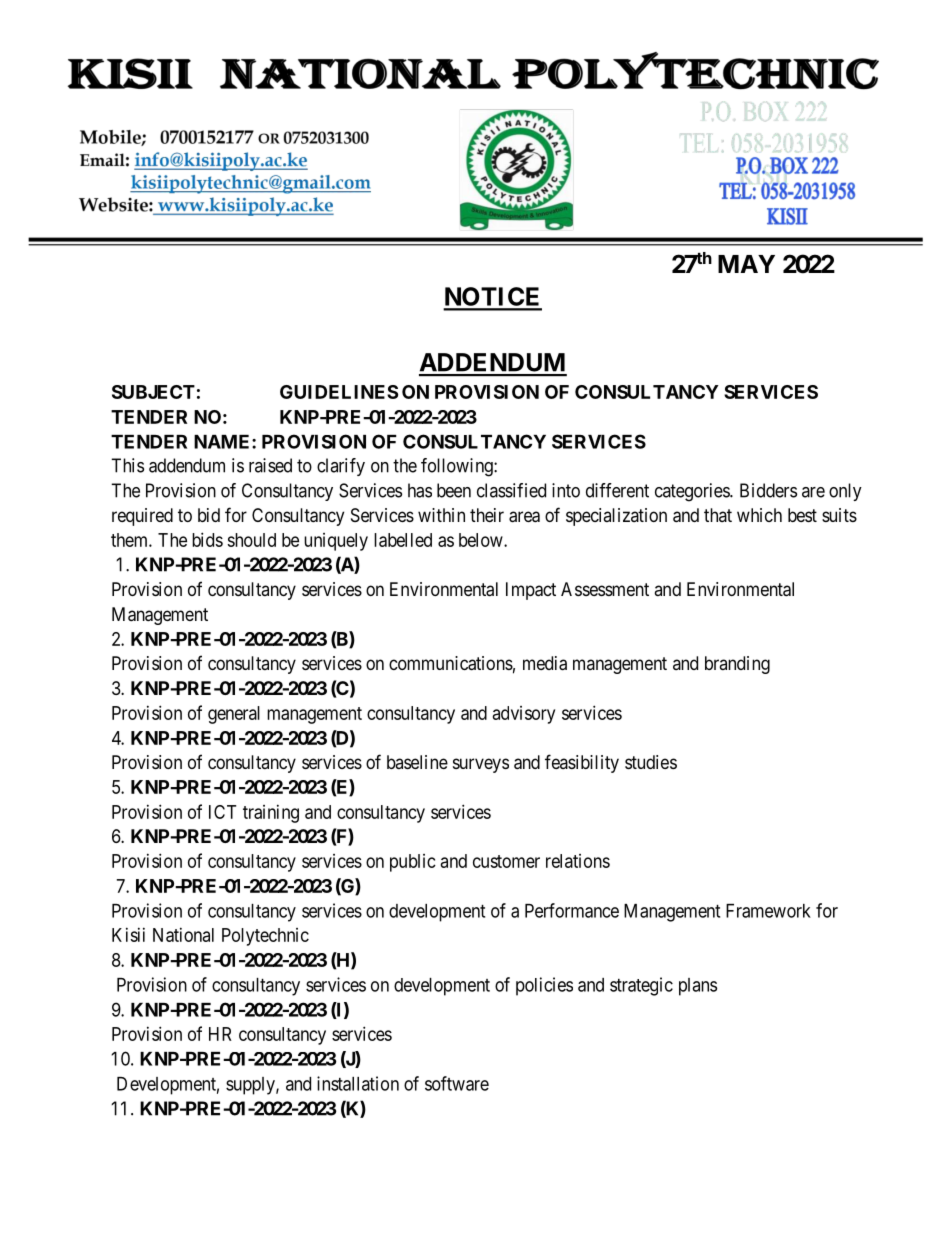 The image size is (952, 1233). I want to click on ICT, so click(222, 812).
